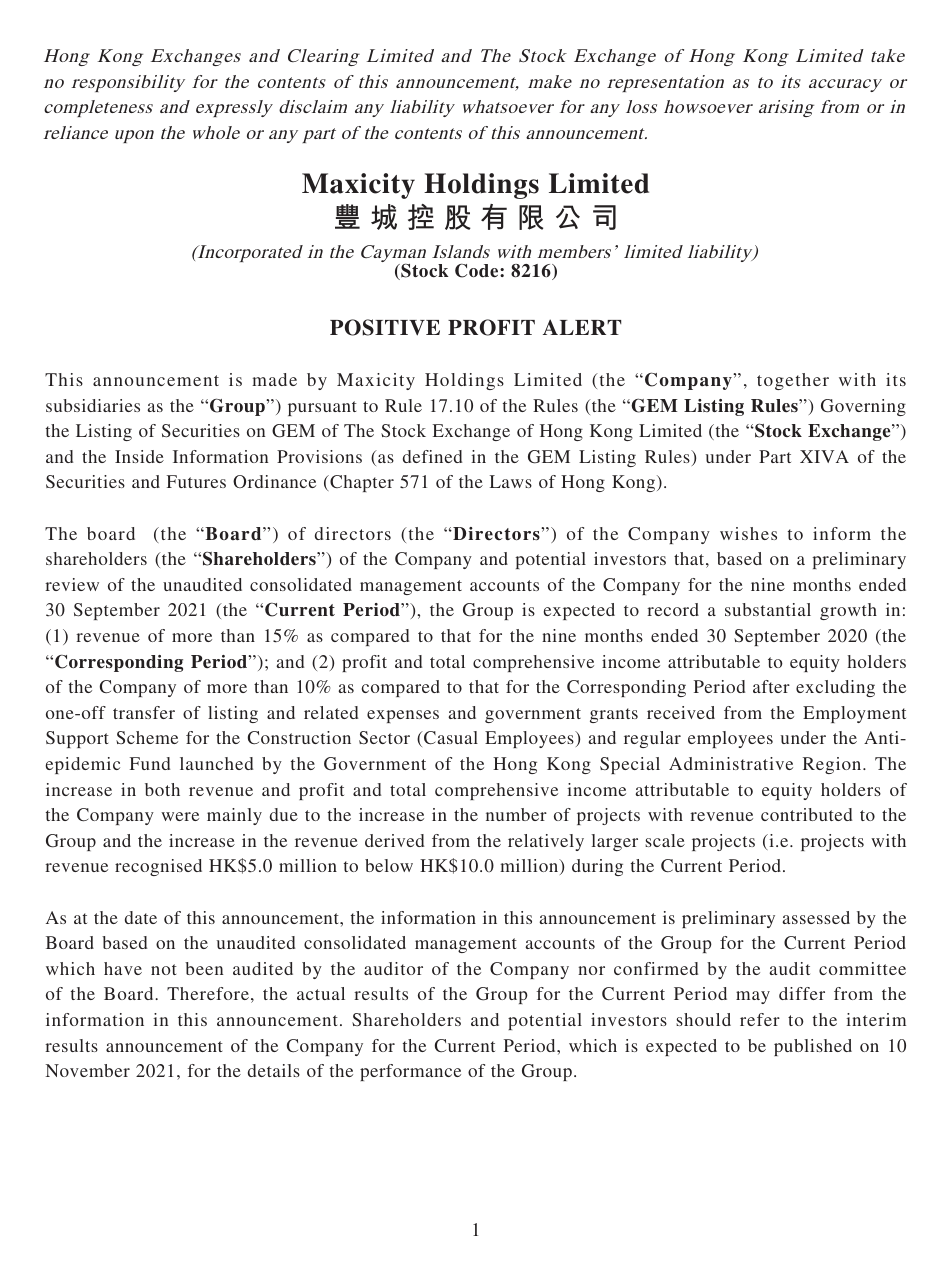  Describe the element at coordinates (511, 481) in the screenshot. I see `Laws` at that location.
